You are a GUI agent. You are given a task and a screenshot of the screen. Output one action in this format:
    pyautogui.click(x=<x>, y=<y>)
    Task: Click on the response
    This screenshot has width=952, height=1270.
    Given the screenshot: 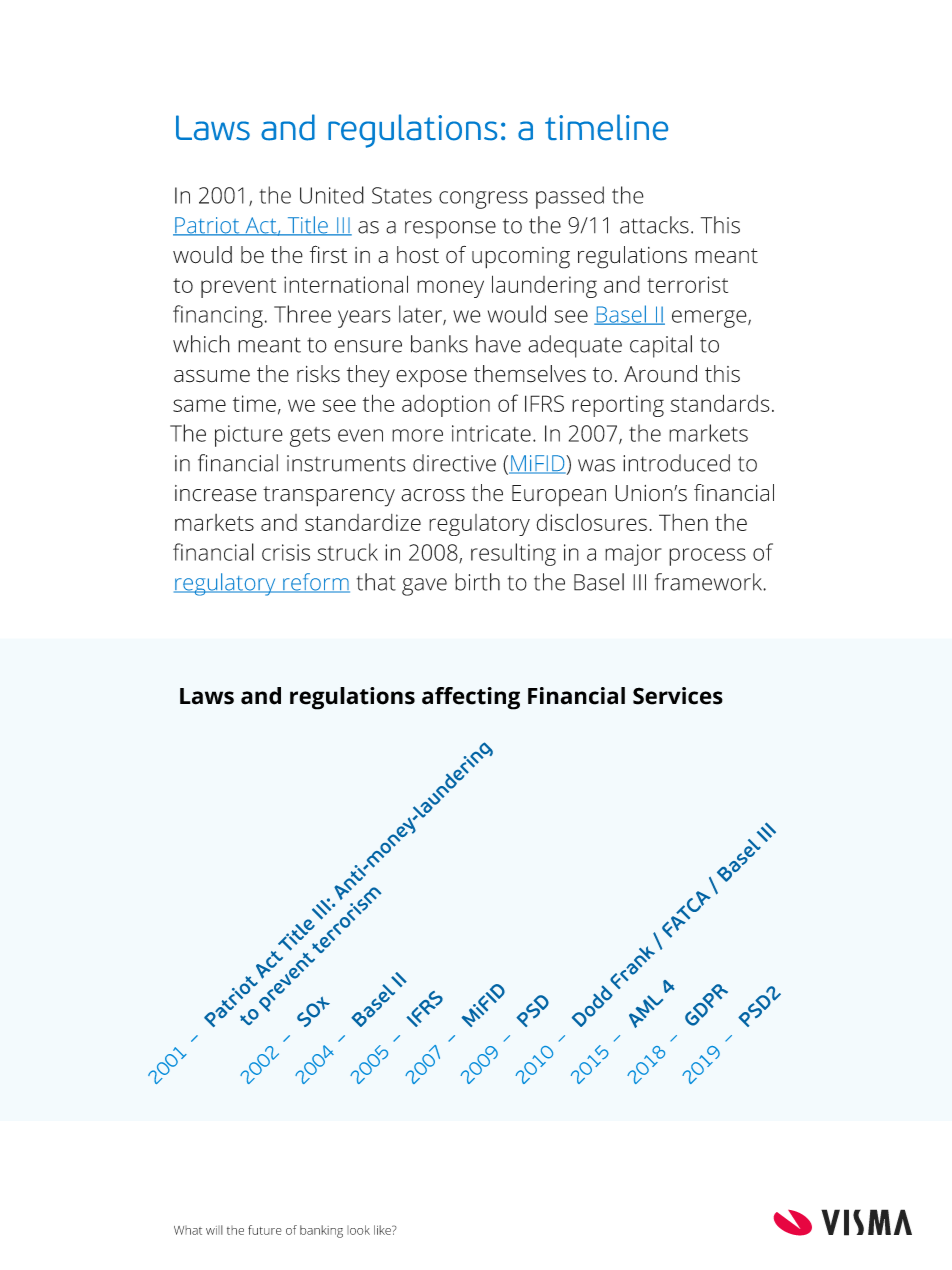 What is the action you would take?
    pyautogui.click(x=450, y=230)
